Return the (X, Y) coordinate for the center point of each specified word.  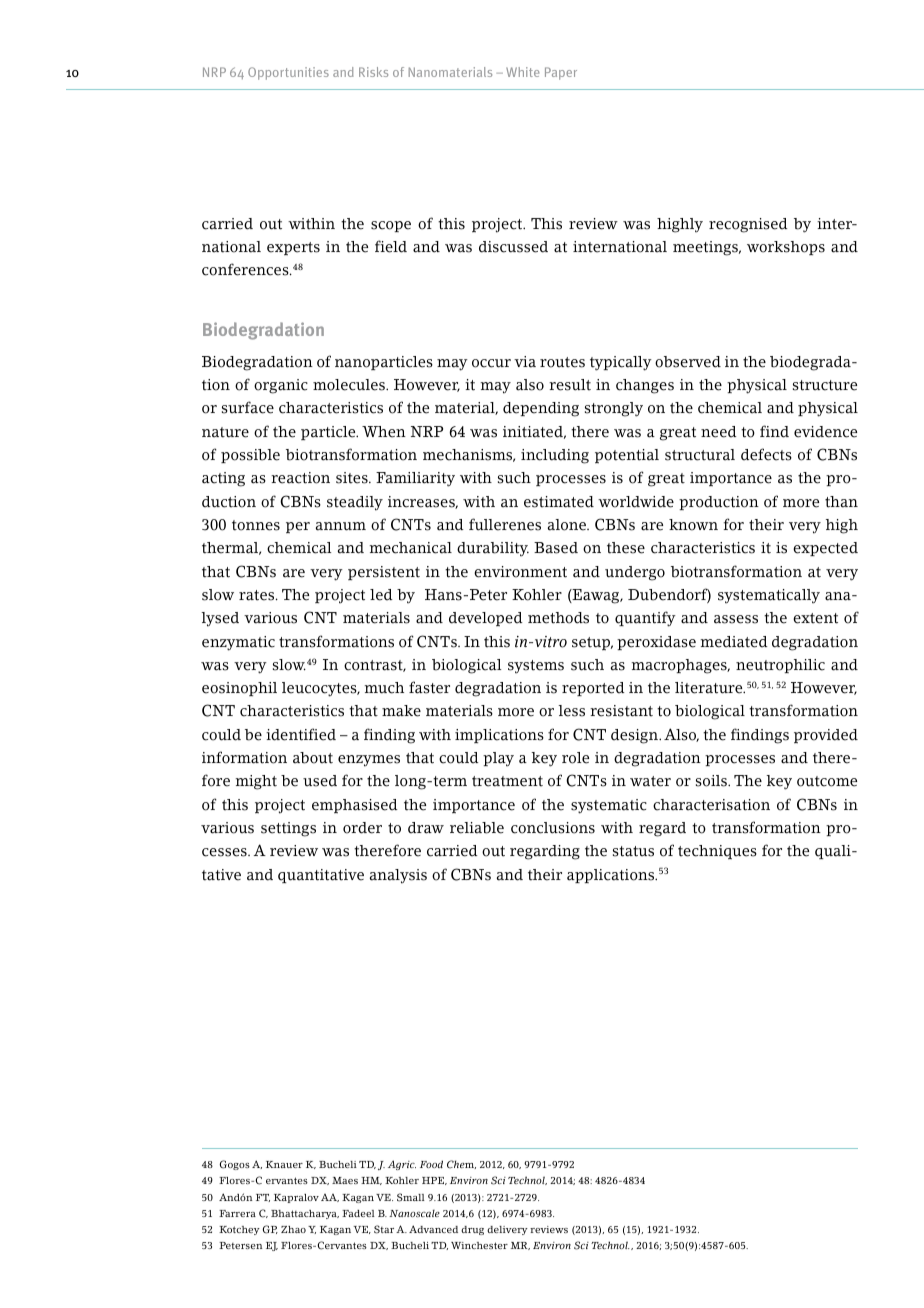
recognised (748, 225)
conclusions (553, 828)
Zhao (293, 1229)
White (523, 72)
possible (250, 456)
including (555, 456)
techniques (717, 852)
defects (766, 454)
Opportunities (288, 73)
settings (288, 829)
